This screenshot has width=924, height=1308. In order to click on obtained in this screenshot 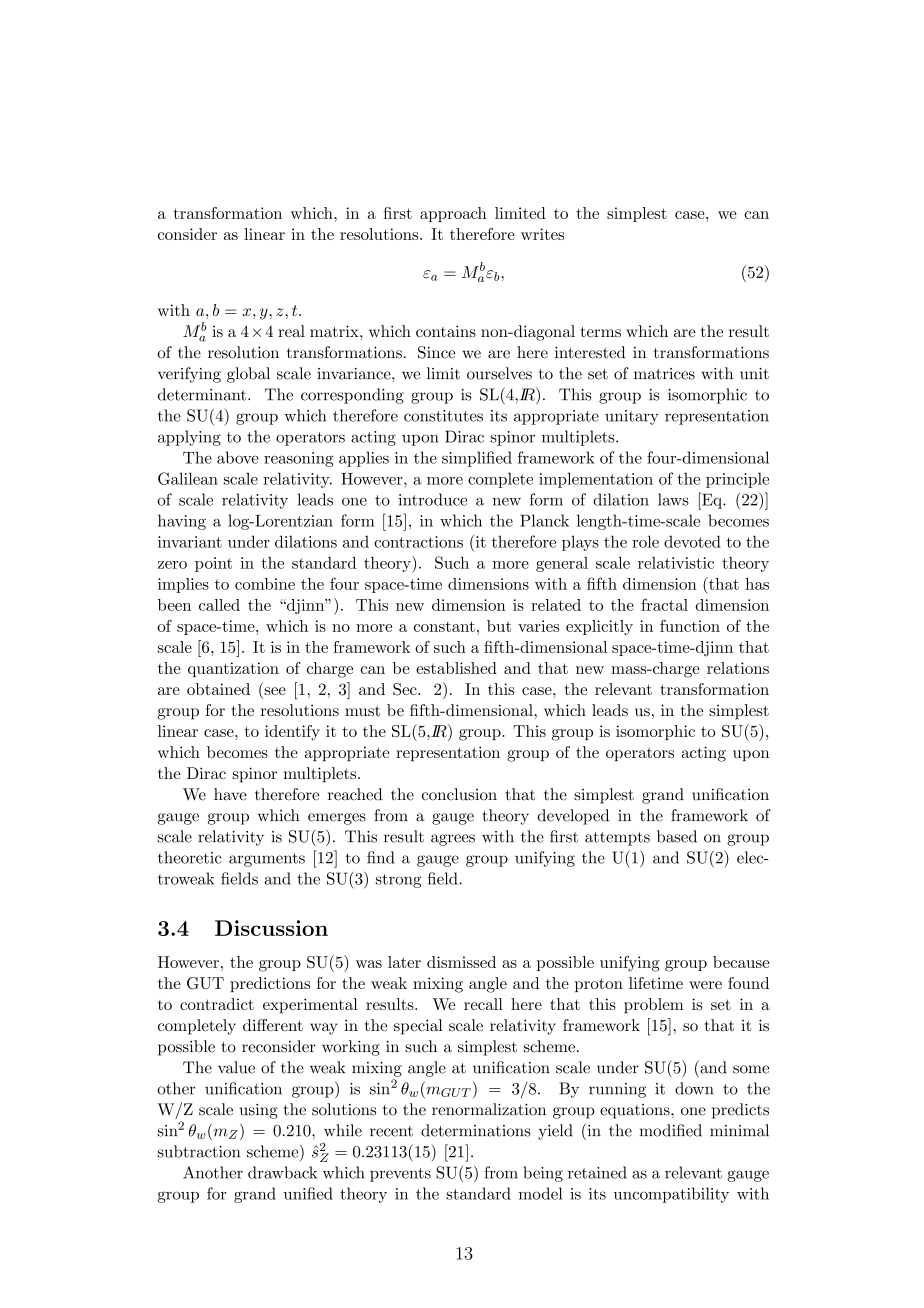, I will do `click(218, 689)`.
